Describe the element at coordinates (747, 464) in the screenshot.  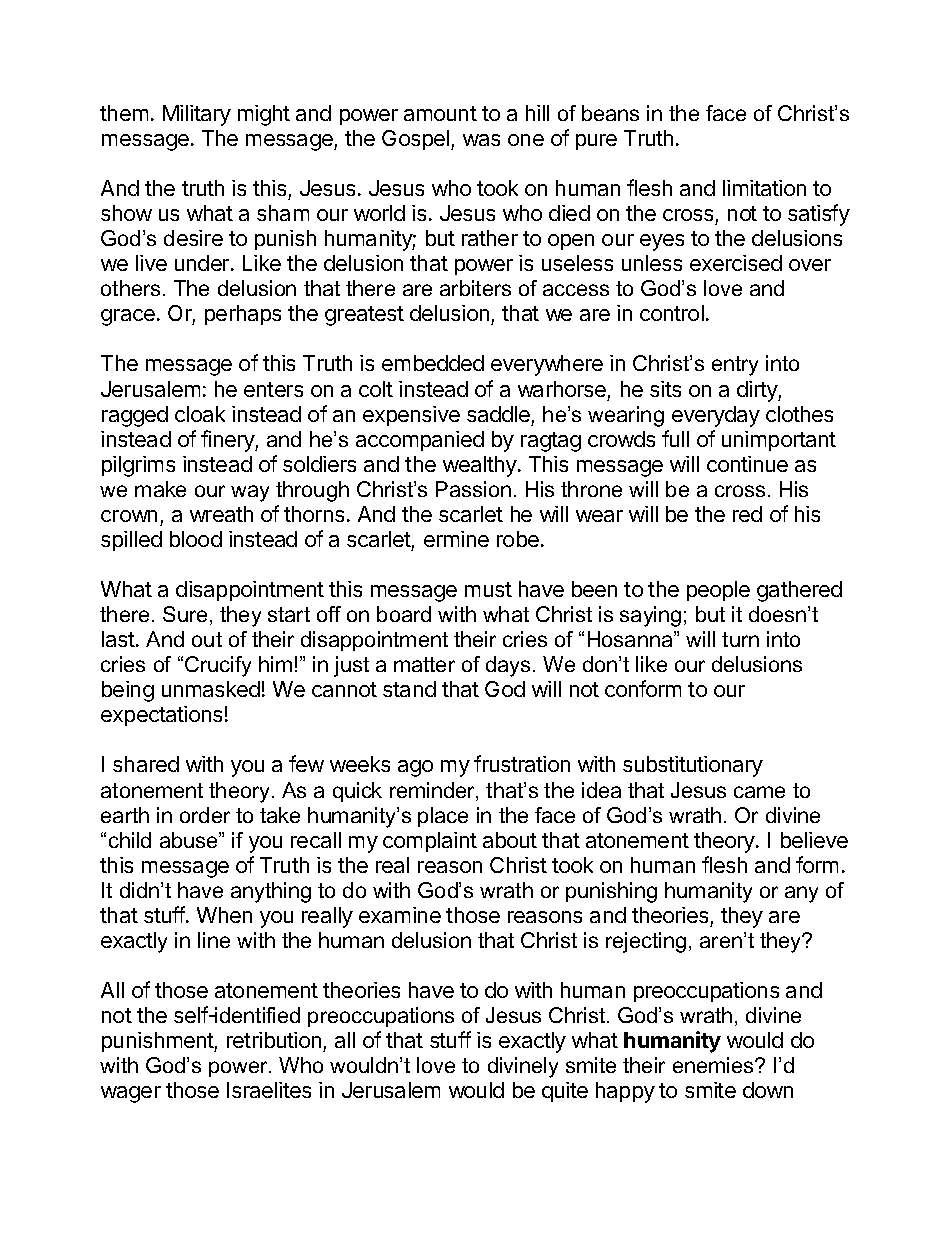
I see `continue` at that location.
